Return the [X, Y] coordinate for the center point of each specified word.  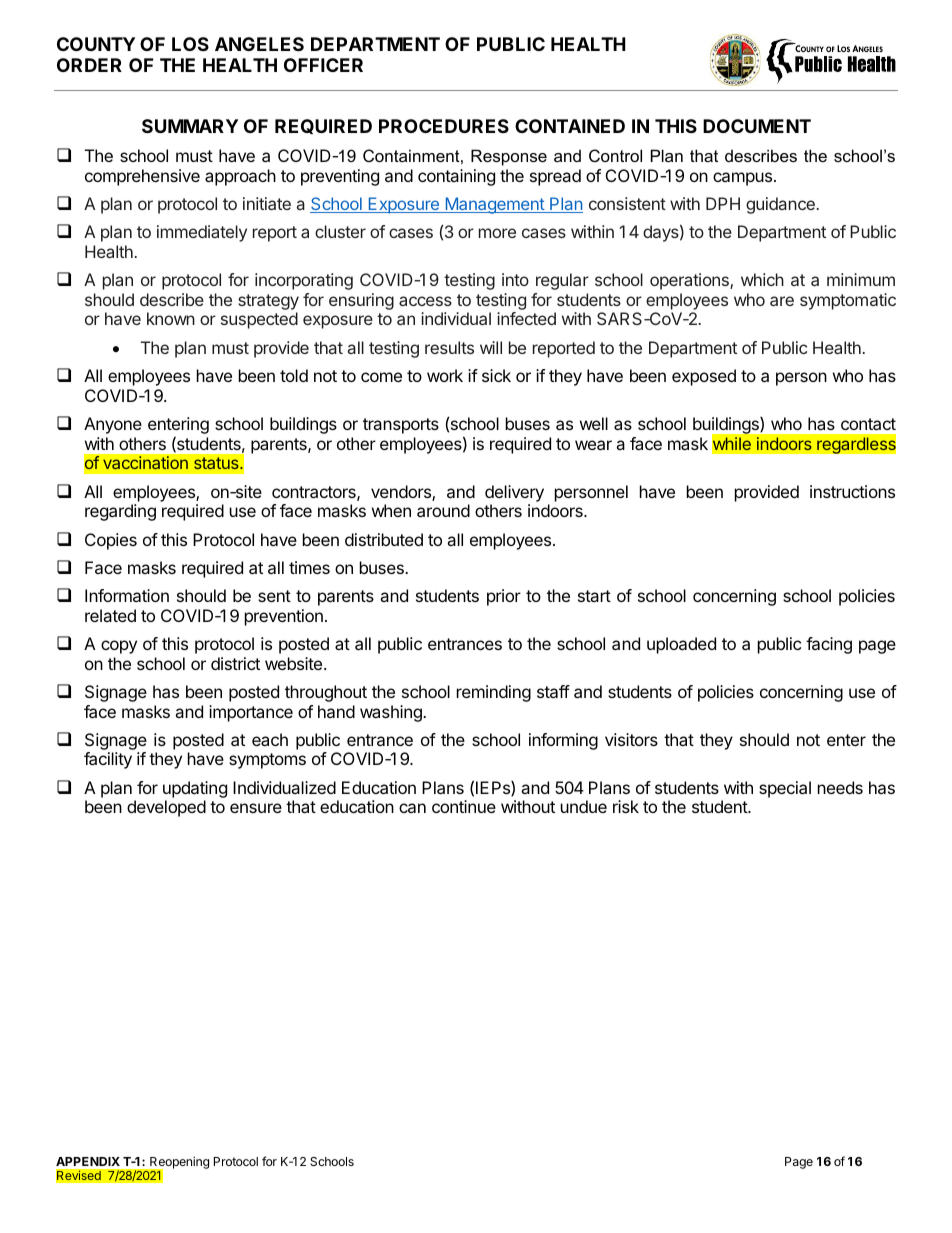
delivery [514, 493]
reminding [494, 693]
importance [251, 713]
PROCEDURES [444, 126]
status [217, 463]
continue [464, 806]
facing [829, 645]
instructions [852, 491]
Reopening [178, 1163]
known [171, 318]
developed [166, 808]
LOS [190, 44]
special [785, 789]
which [762, 279]
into [515, 279]
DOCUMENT [757, 126]
